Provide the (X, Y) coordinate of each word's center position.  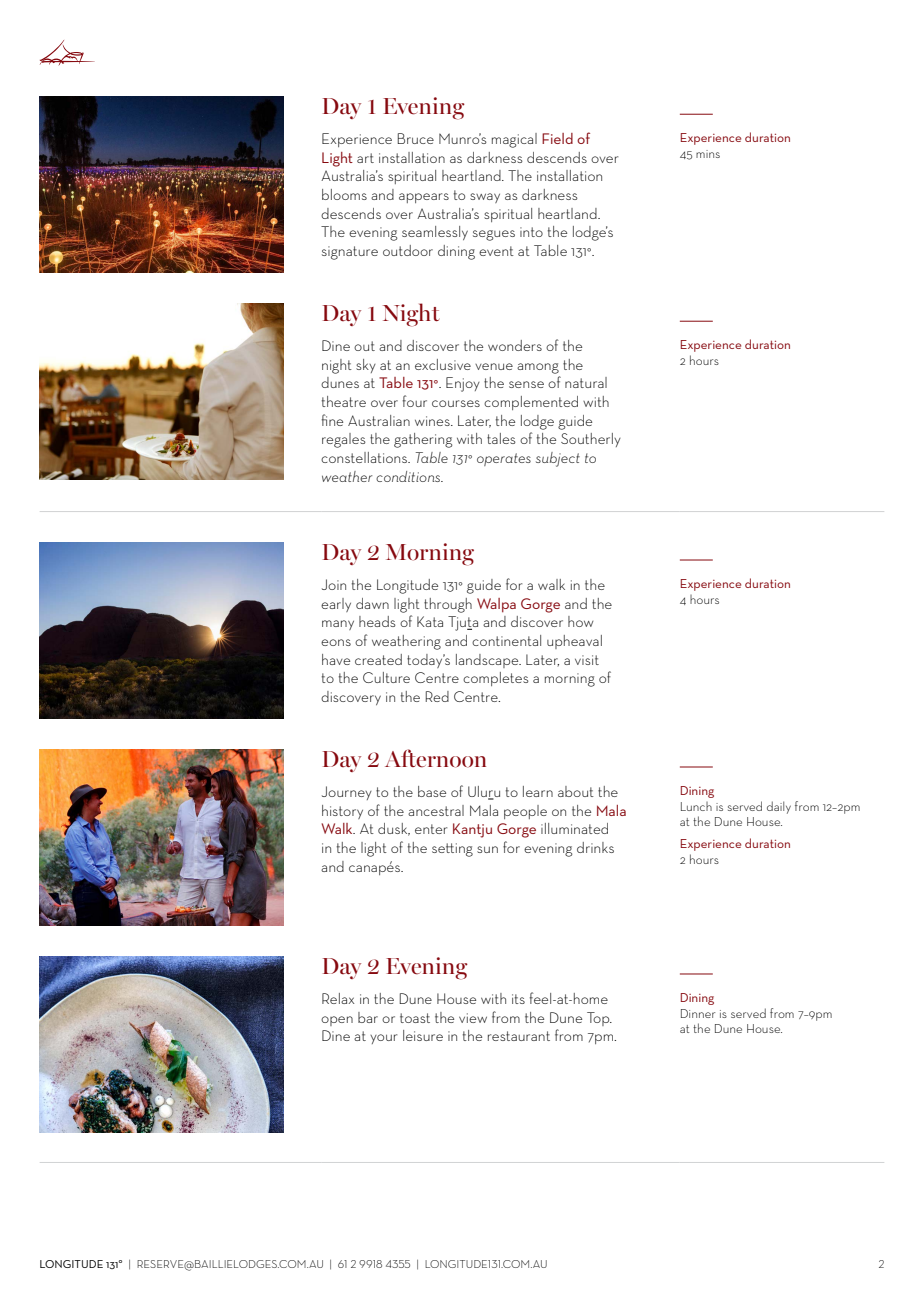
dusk (394, 829)
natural (586, 382)
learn (538, 791)
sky (366, 366)
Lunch (696, 806)
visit (587, 660)
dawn (372, 603)
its (518, 999)
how (580, 621)
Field (557, 138)
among (538, 368)
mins (708, 154)
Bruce (415, 138)
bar (368, 1017)
